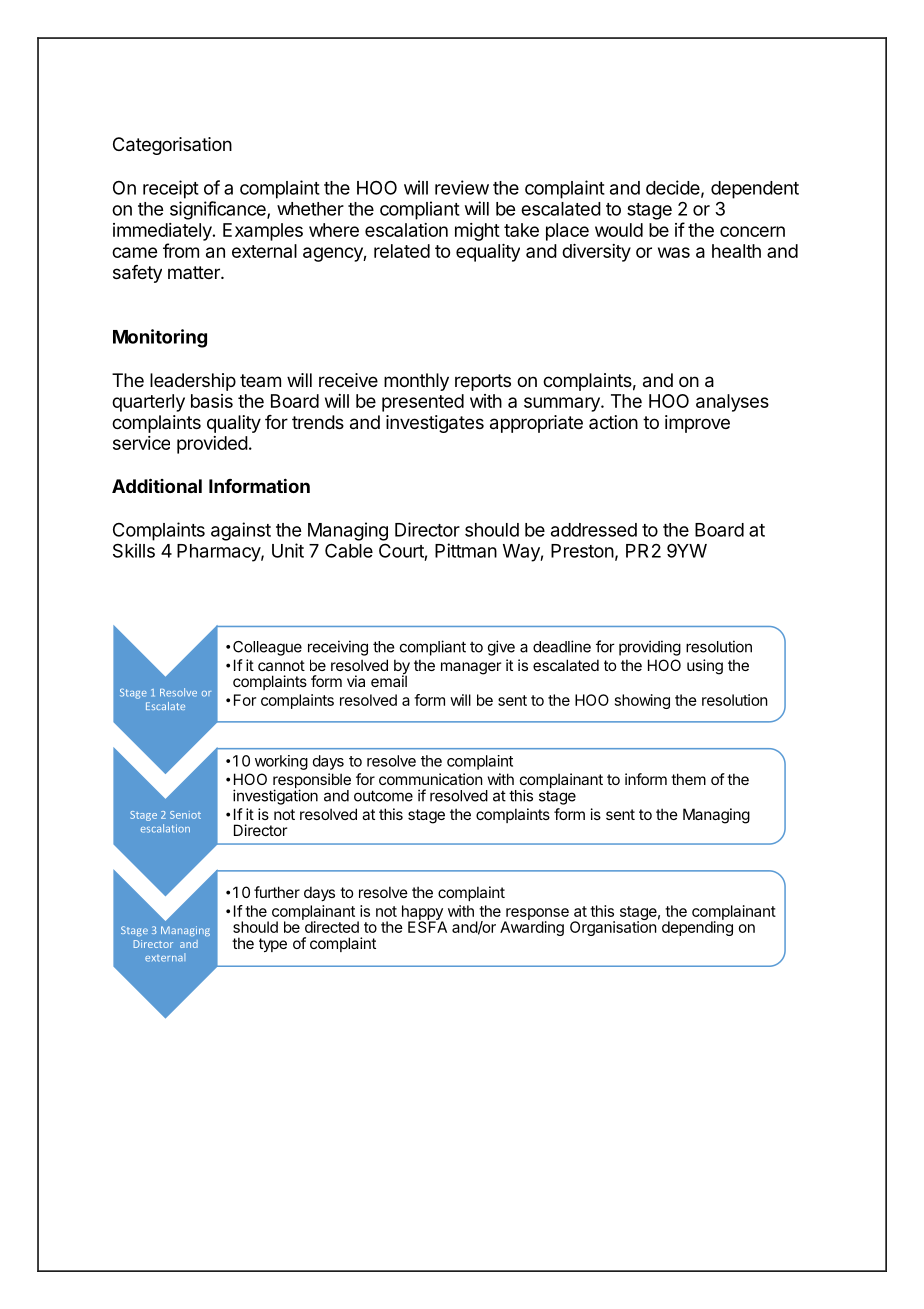  Describe the element at coordinates (212, 401) in the screenshot. I see `basis` at that location.
